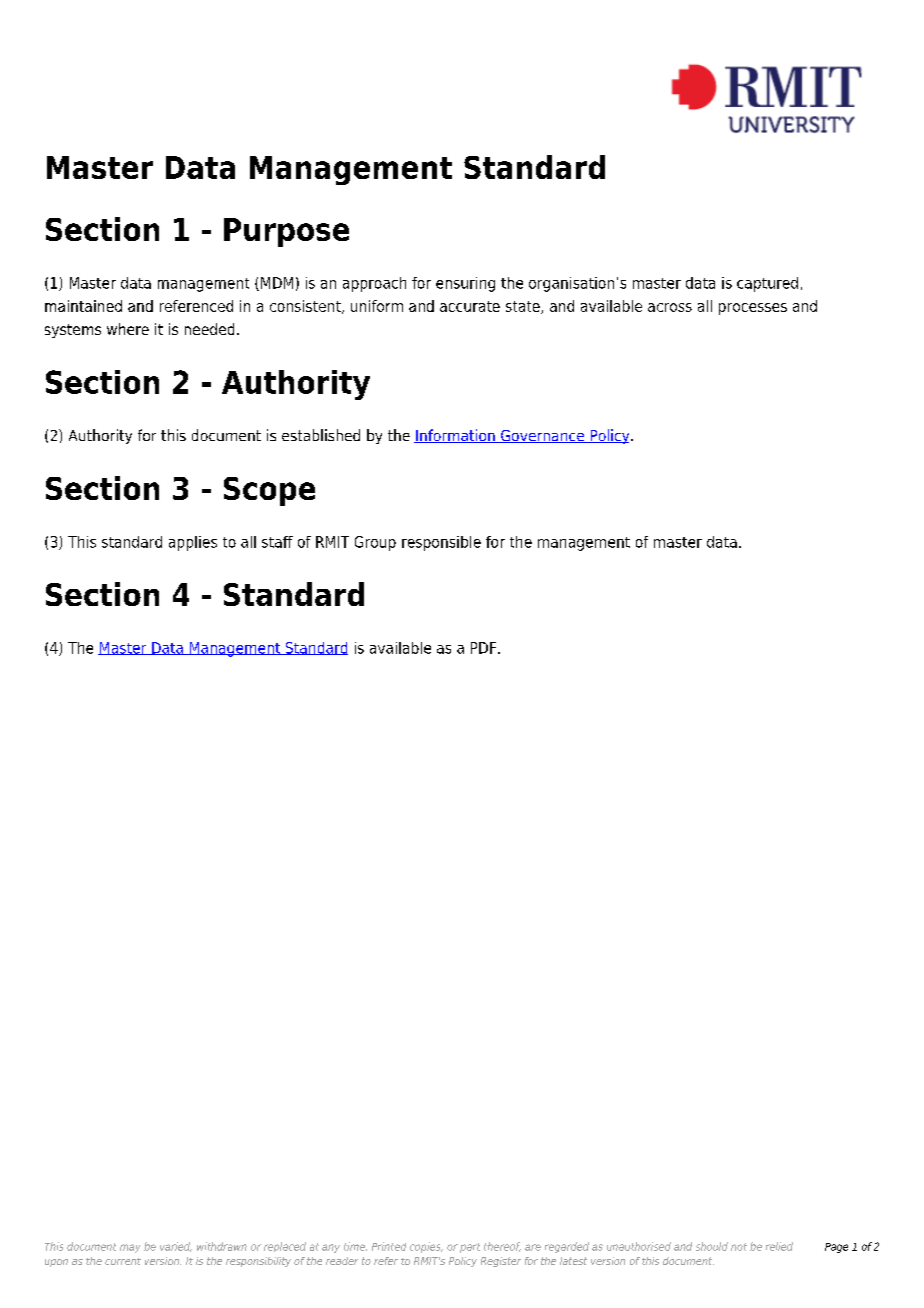 The height and width of the document is (1308, 924). Describe the element at coordinates (130, 1248) in the document. I see `may` at that location.
